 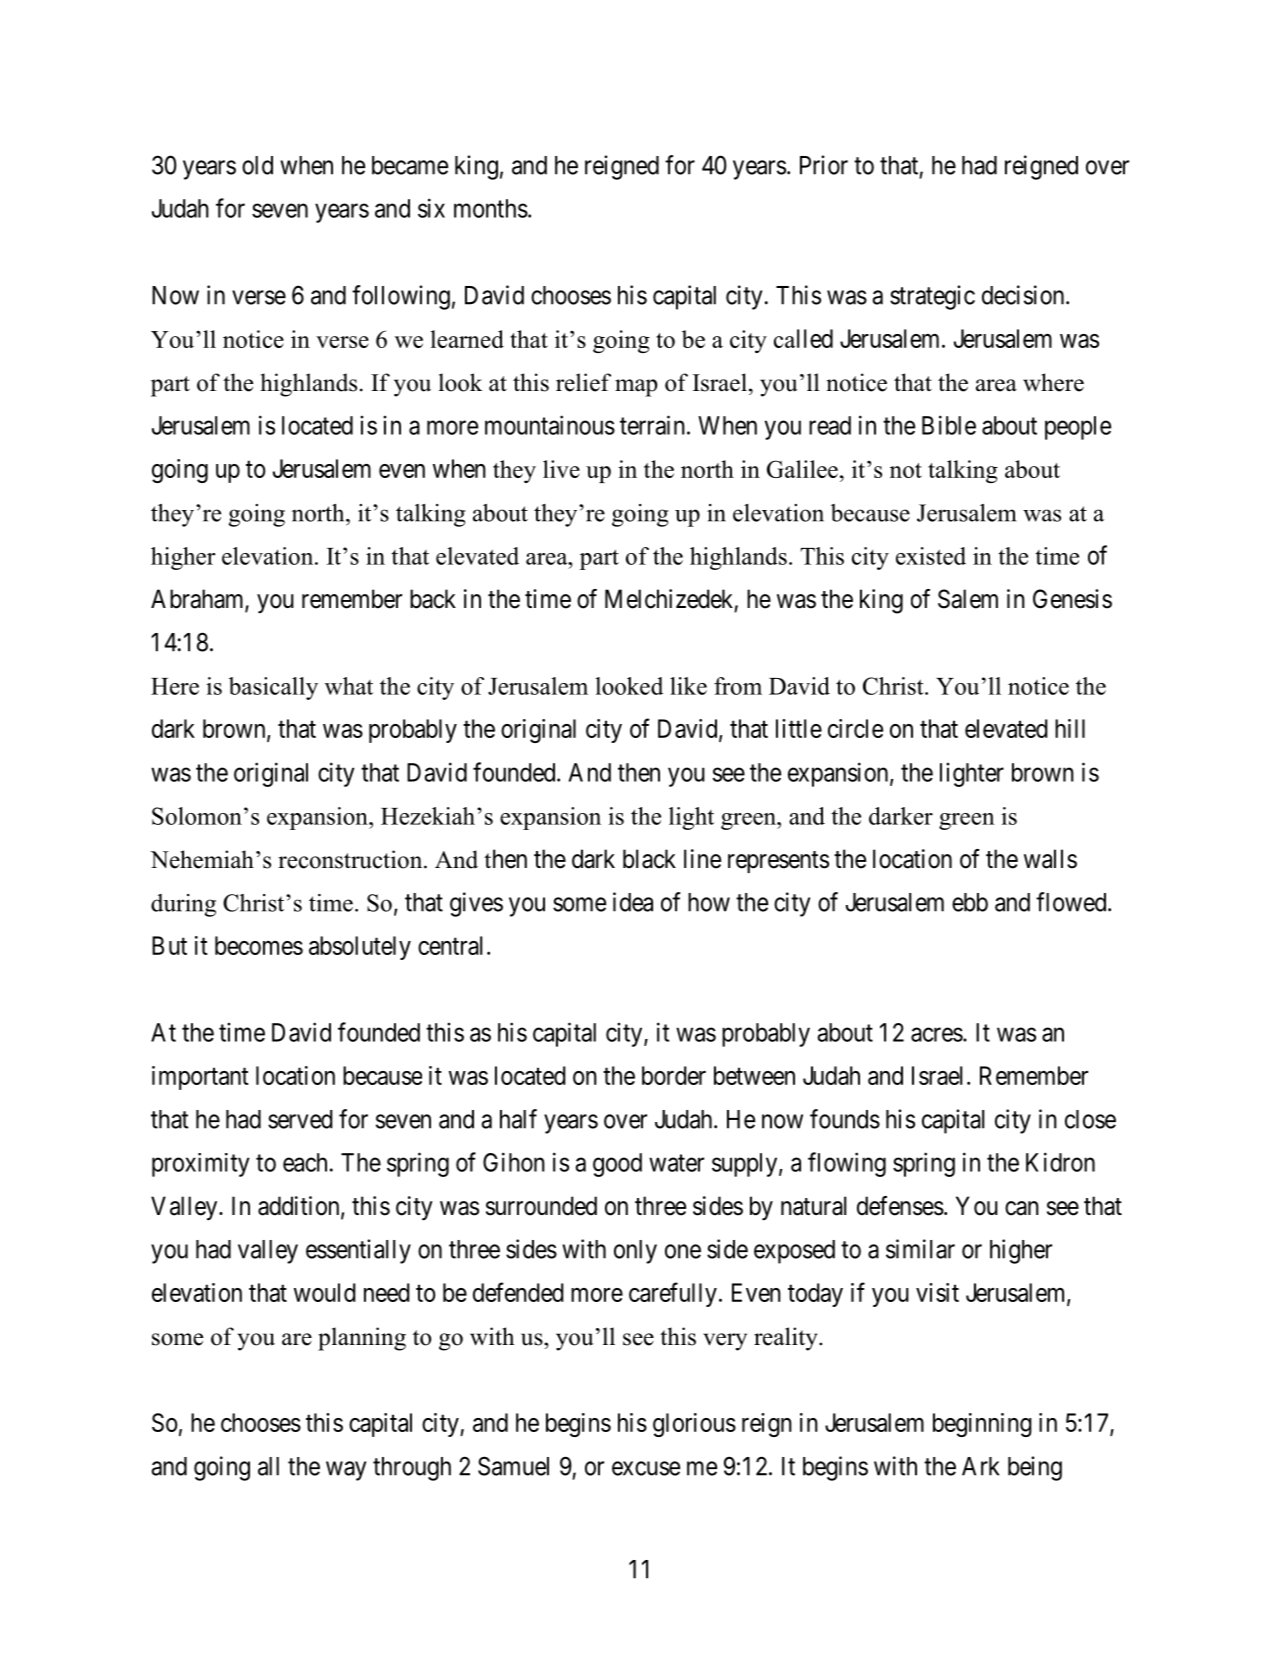 I want to click on can, so click(x=1022, y=1208).
